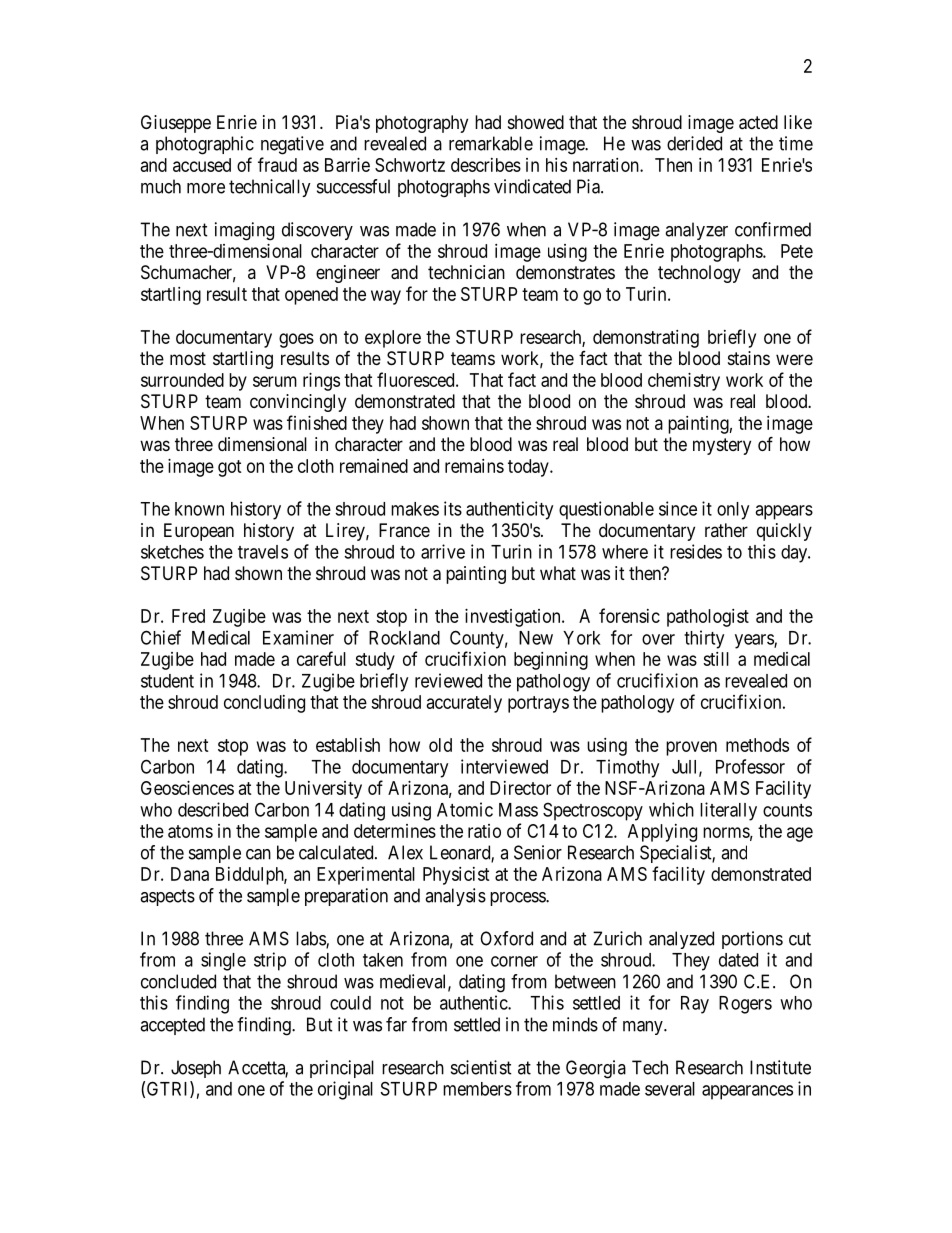  What do you see at coordinates (514, 618) in the screenshot?
I see `investigation` at bounding box center [514, 618].
